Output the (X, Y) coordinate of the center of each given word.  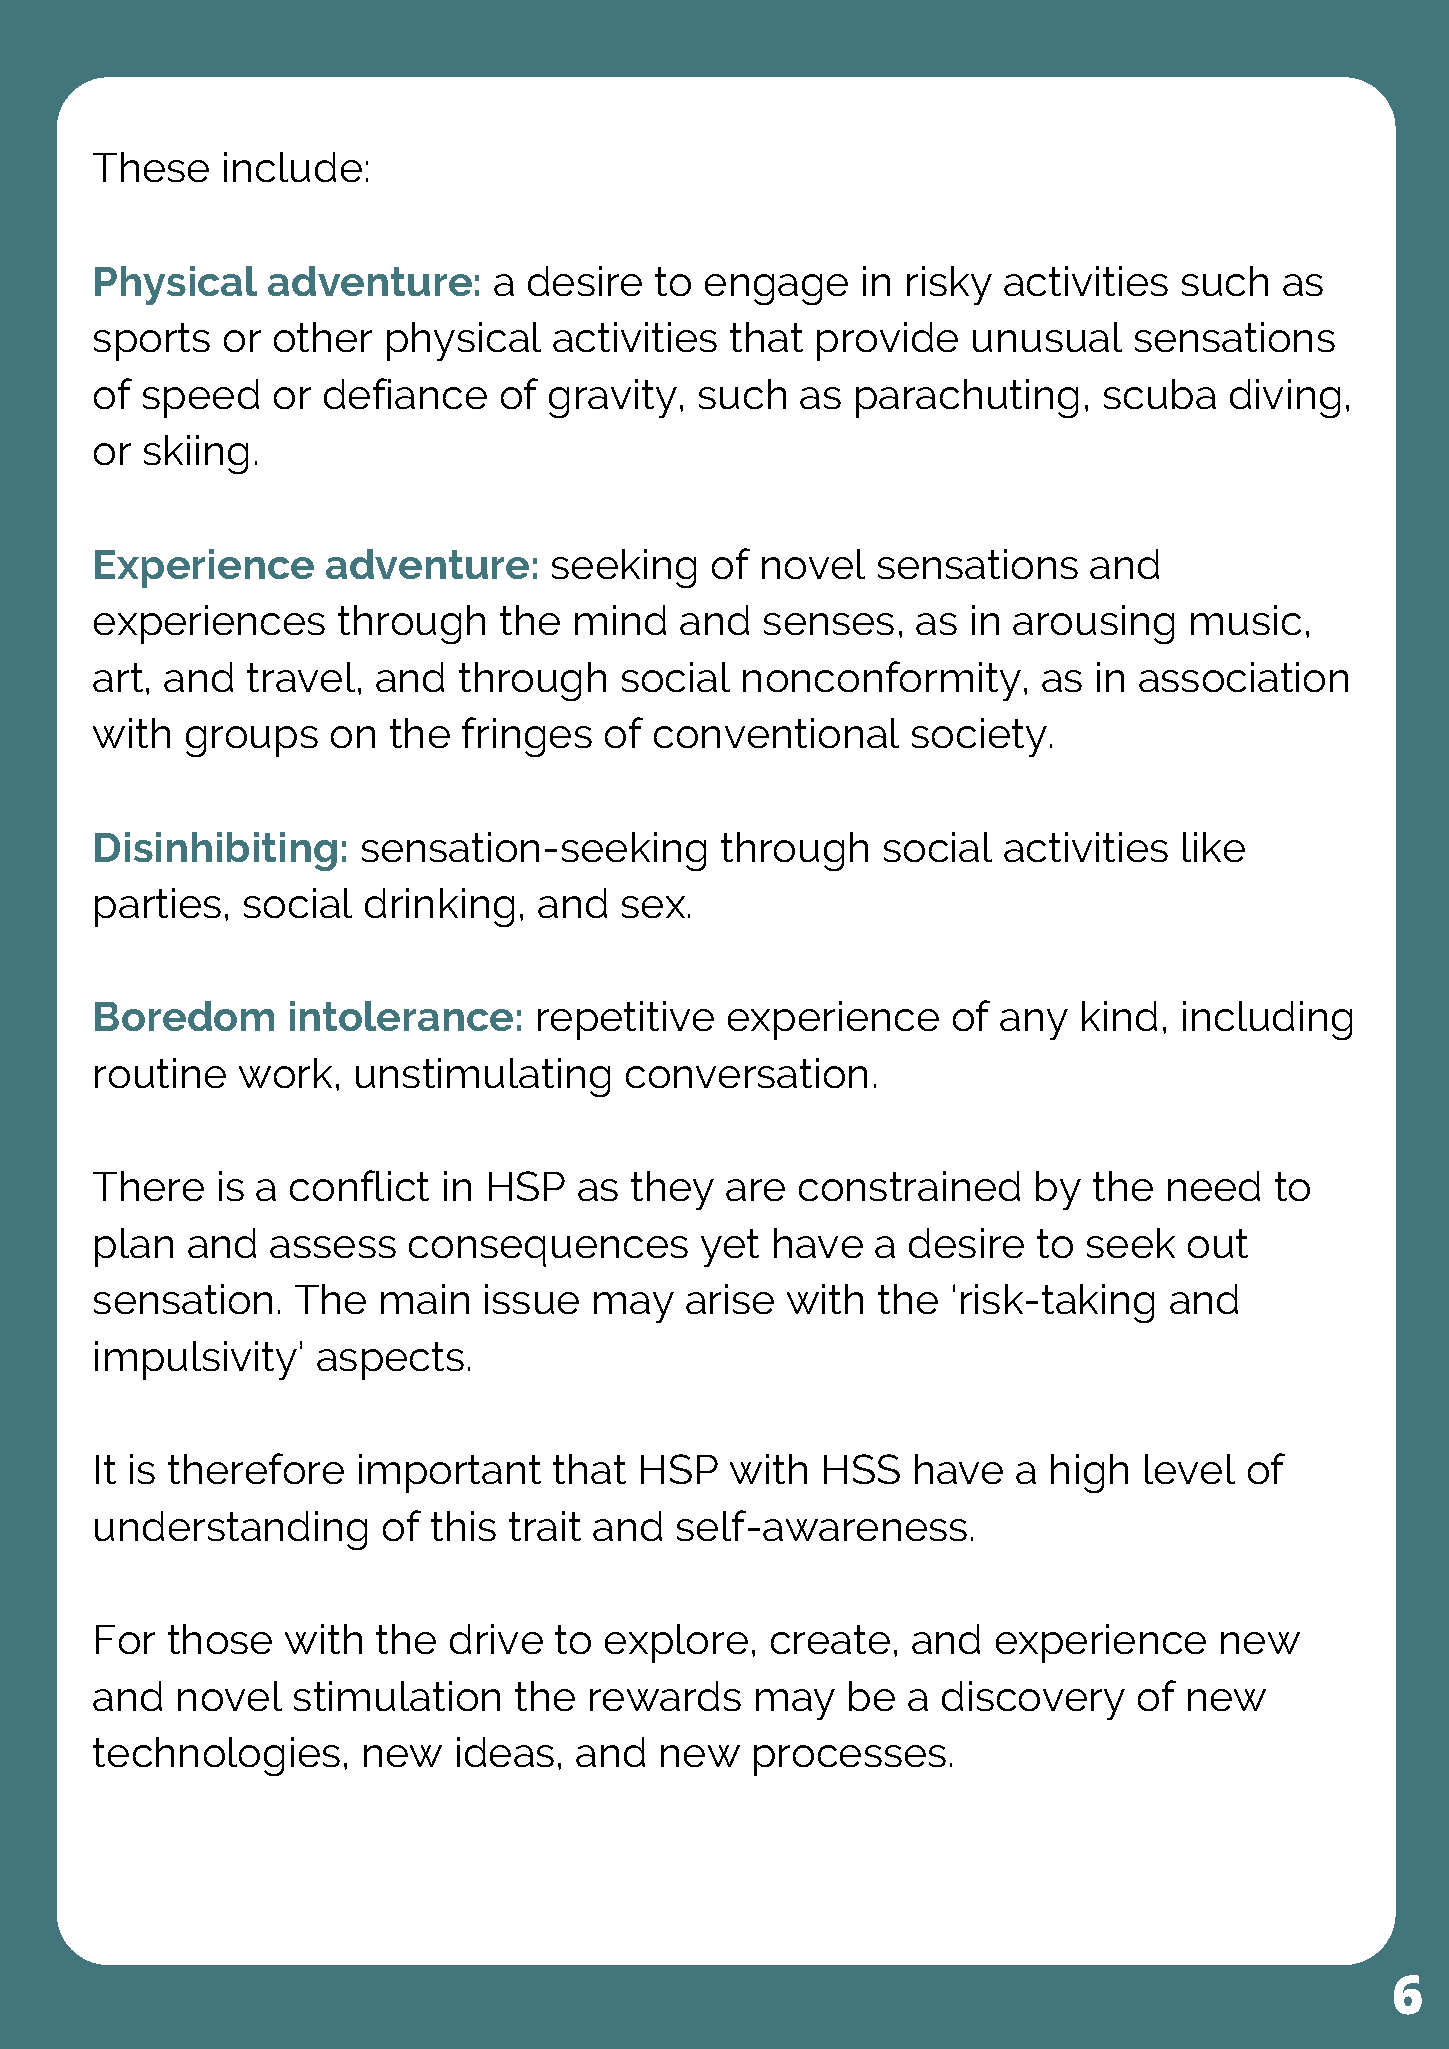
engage (776, 289)
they (672, 1190)
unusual (1047, 337)
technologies (216, 1756)
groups (252, 741)
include (293, 167)
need (1214, 1186)
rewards (665, 1696)
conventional (776, 733)
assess (333, 1247)
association (1243, 677)
